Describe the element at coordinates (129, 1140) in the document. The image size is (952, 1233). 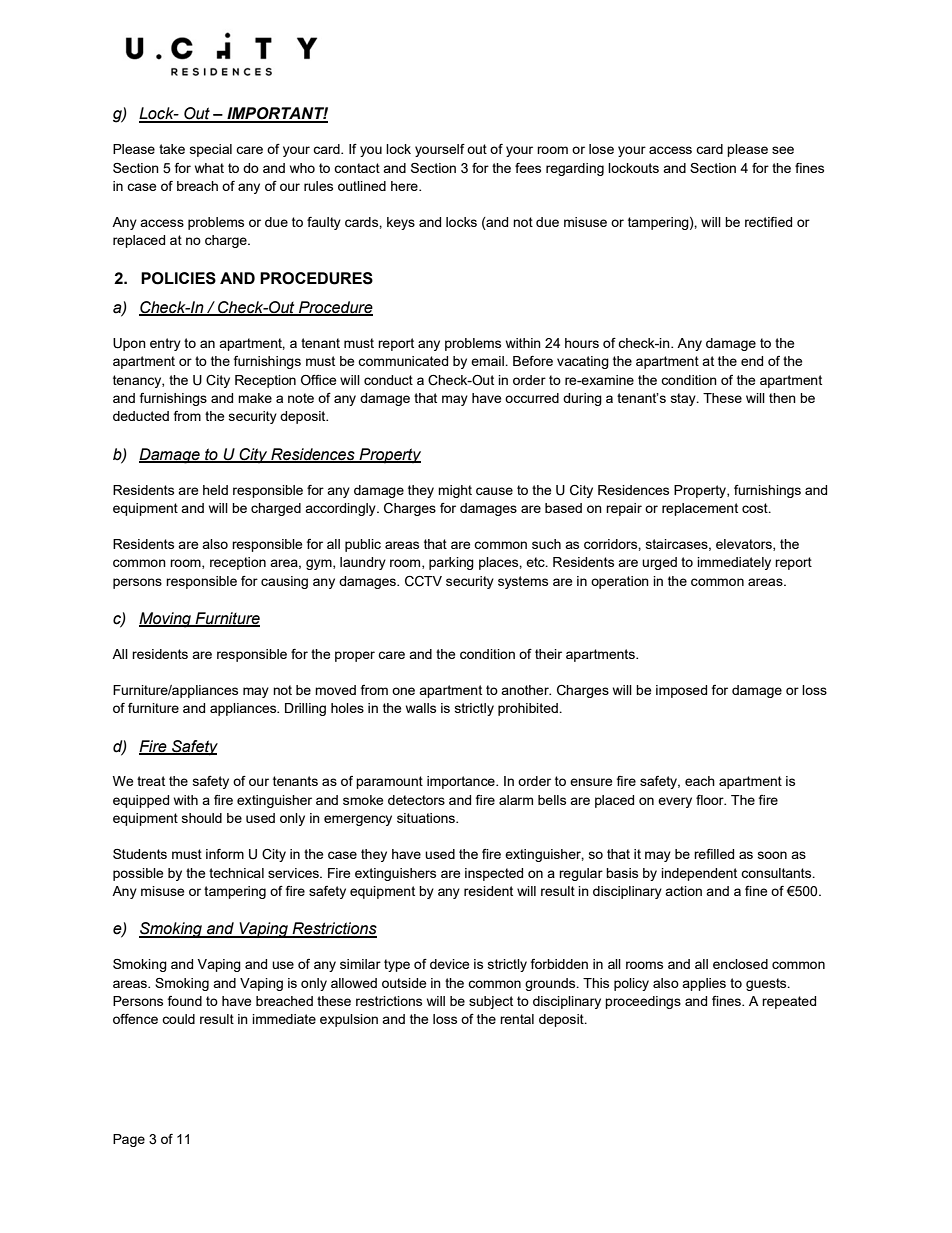
I see `Page` at that location.
